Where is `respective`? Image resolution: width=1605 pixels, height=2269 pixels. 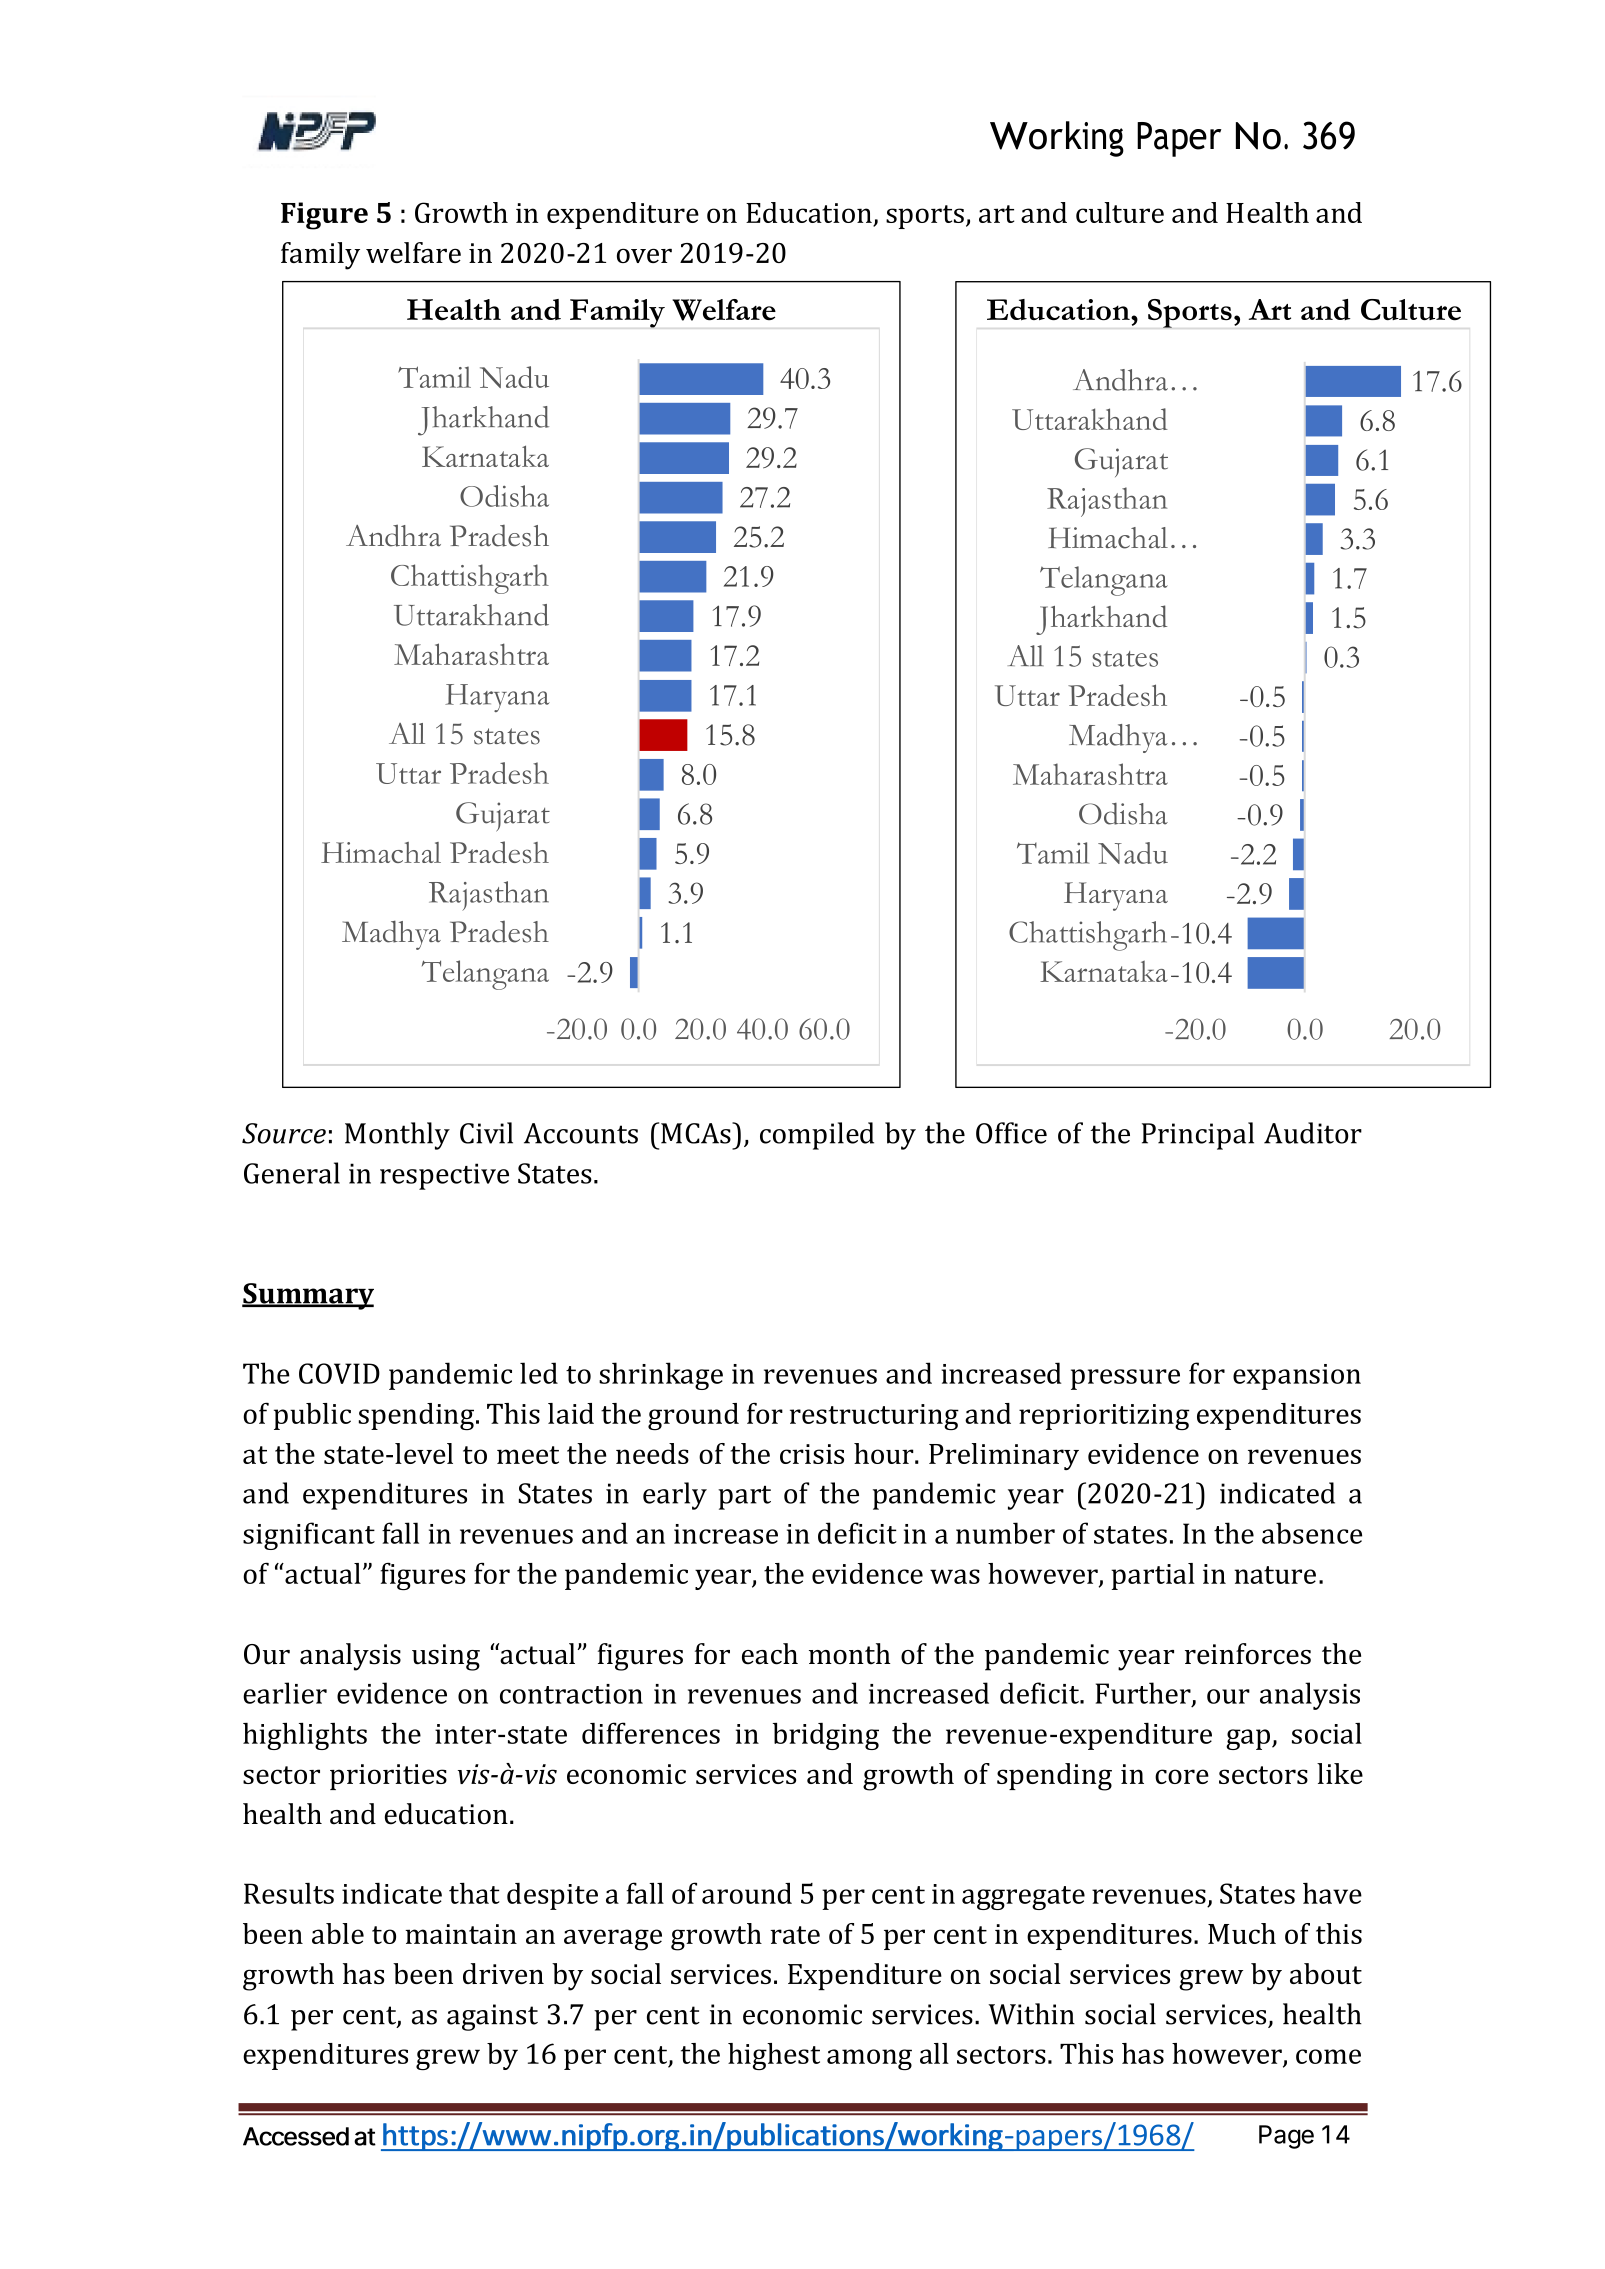 respective is located at coordinates (444, 1176).
